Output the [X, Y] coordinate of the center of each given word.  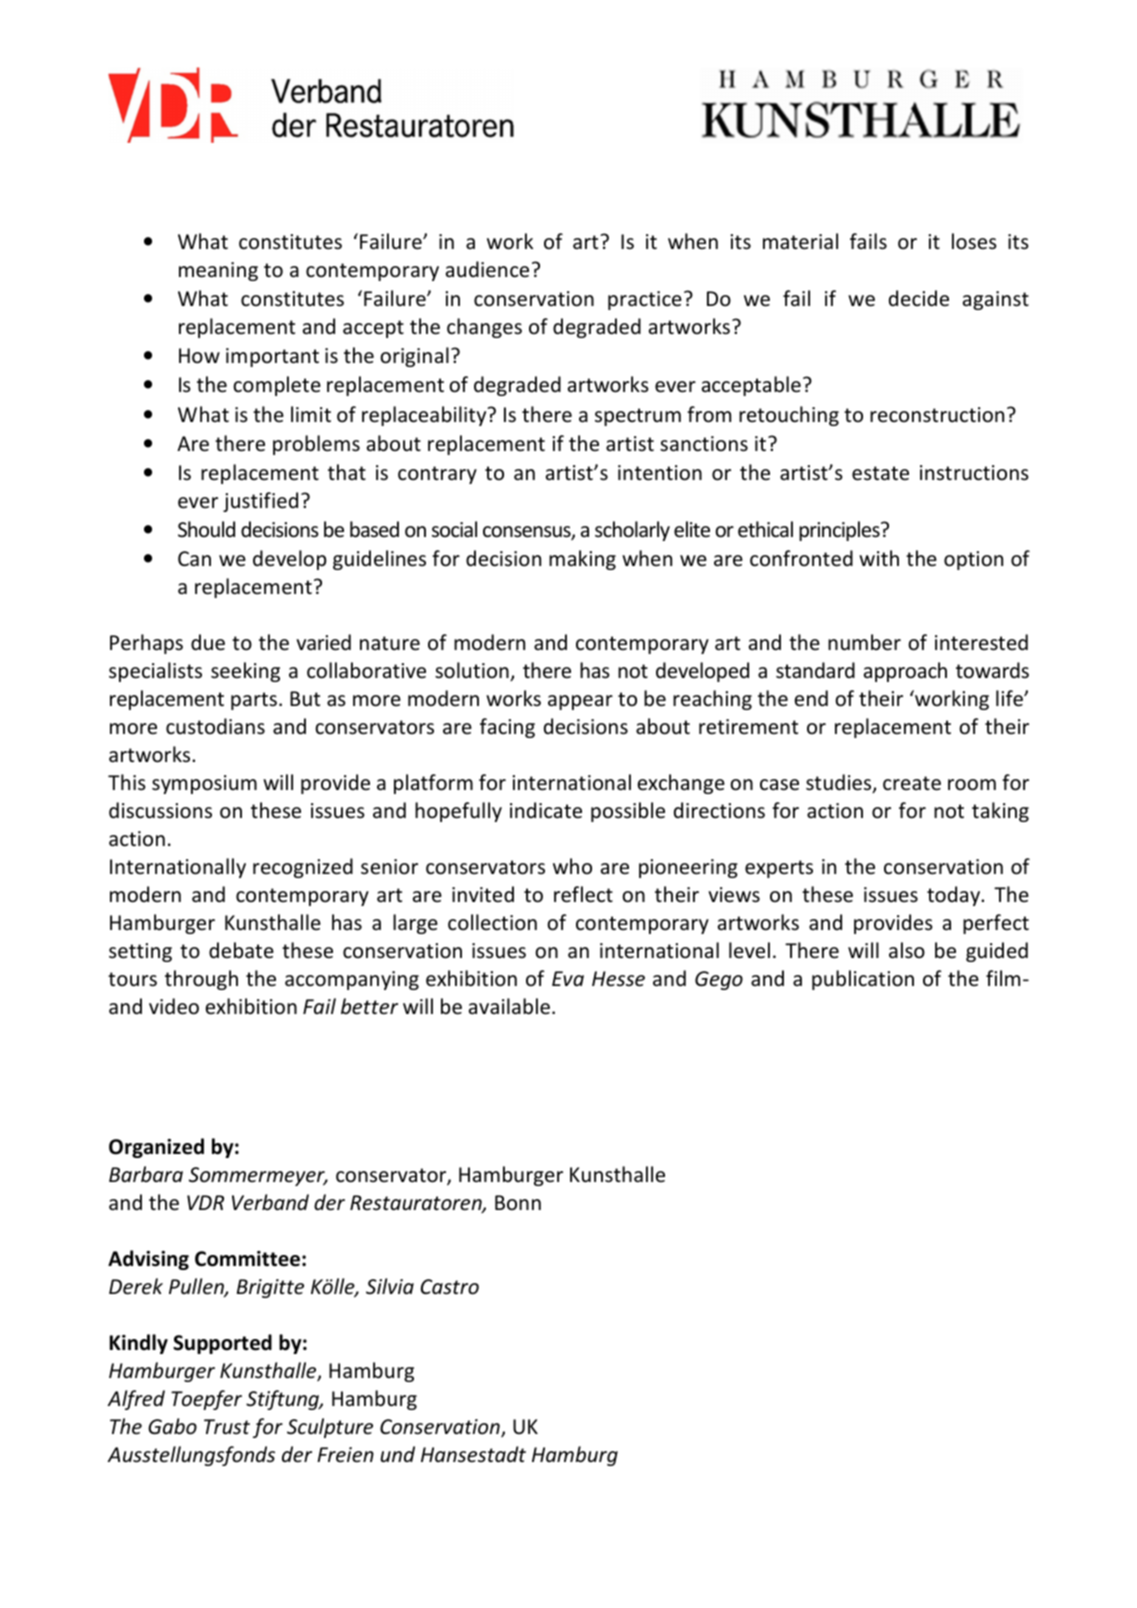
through [201, 980]
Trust [227, 1427]
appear [580, 702]
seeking [245, 672]
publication [863, 980]
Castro [450, 1287]
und [397, 1454]
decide [919, 298]
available [509, 1006]
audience [487, 269]
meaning [218, 271]
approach [905, 672]
